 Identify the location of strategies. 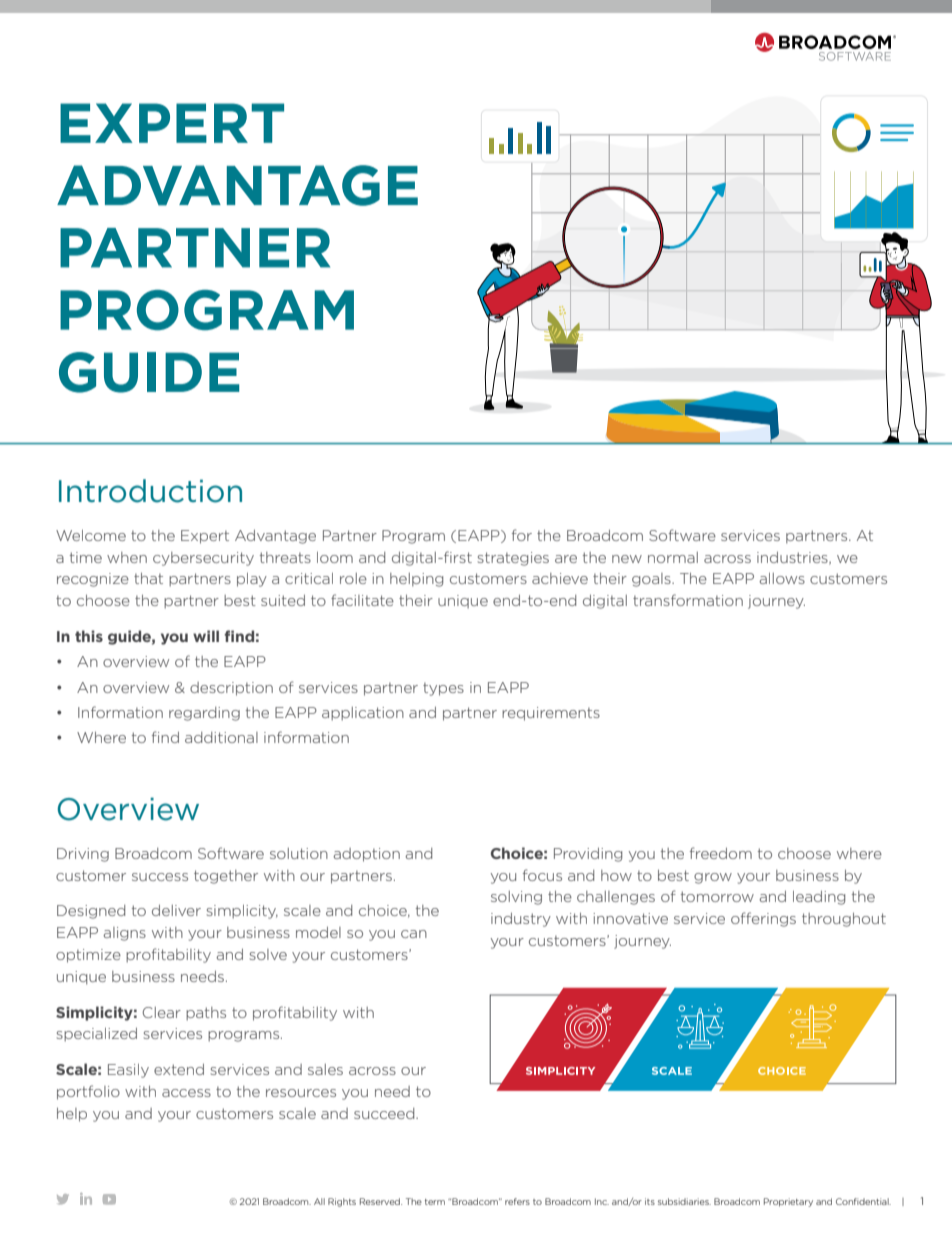
(513, 559).
